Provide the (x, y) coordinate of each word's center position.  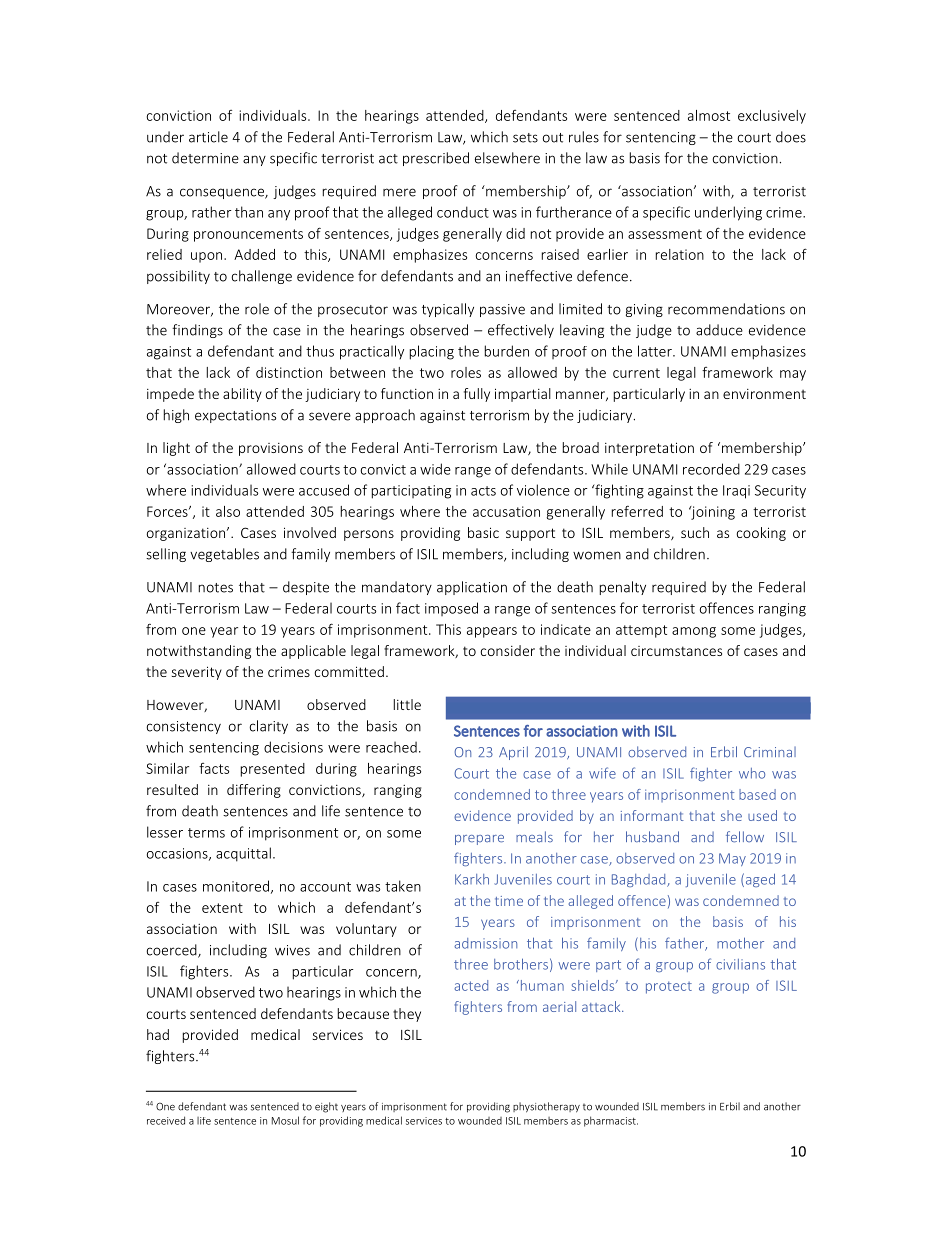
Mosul (285, 1120)
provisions (271, 449)
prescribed (436, 159)
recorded (711, 469)
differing (254, 791)
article (208, 137)
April (513, 753)
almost (709, 115)
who (752, 773)
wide (435, 469)
